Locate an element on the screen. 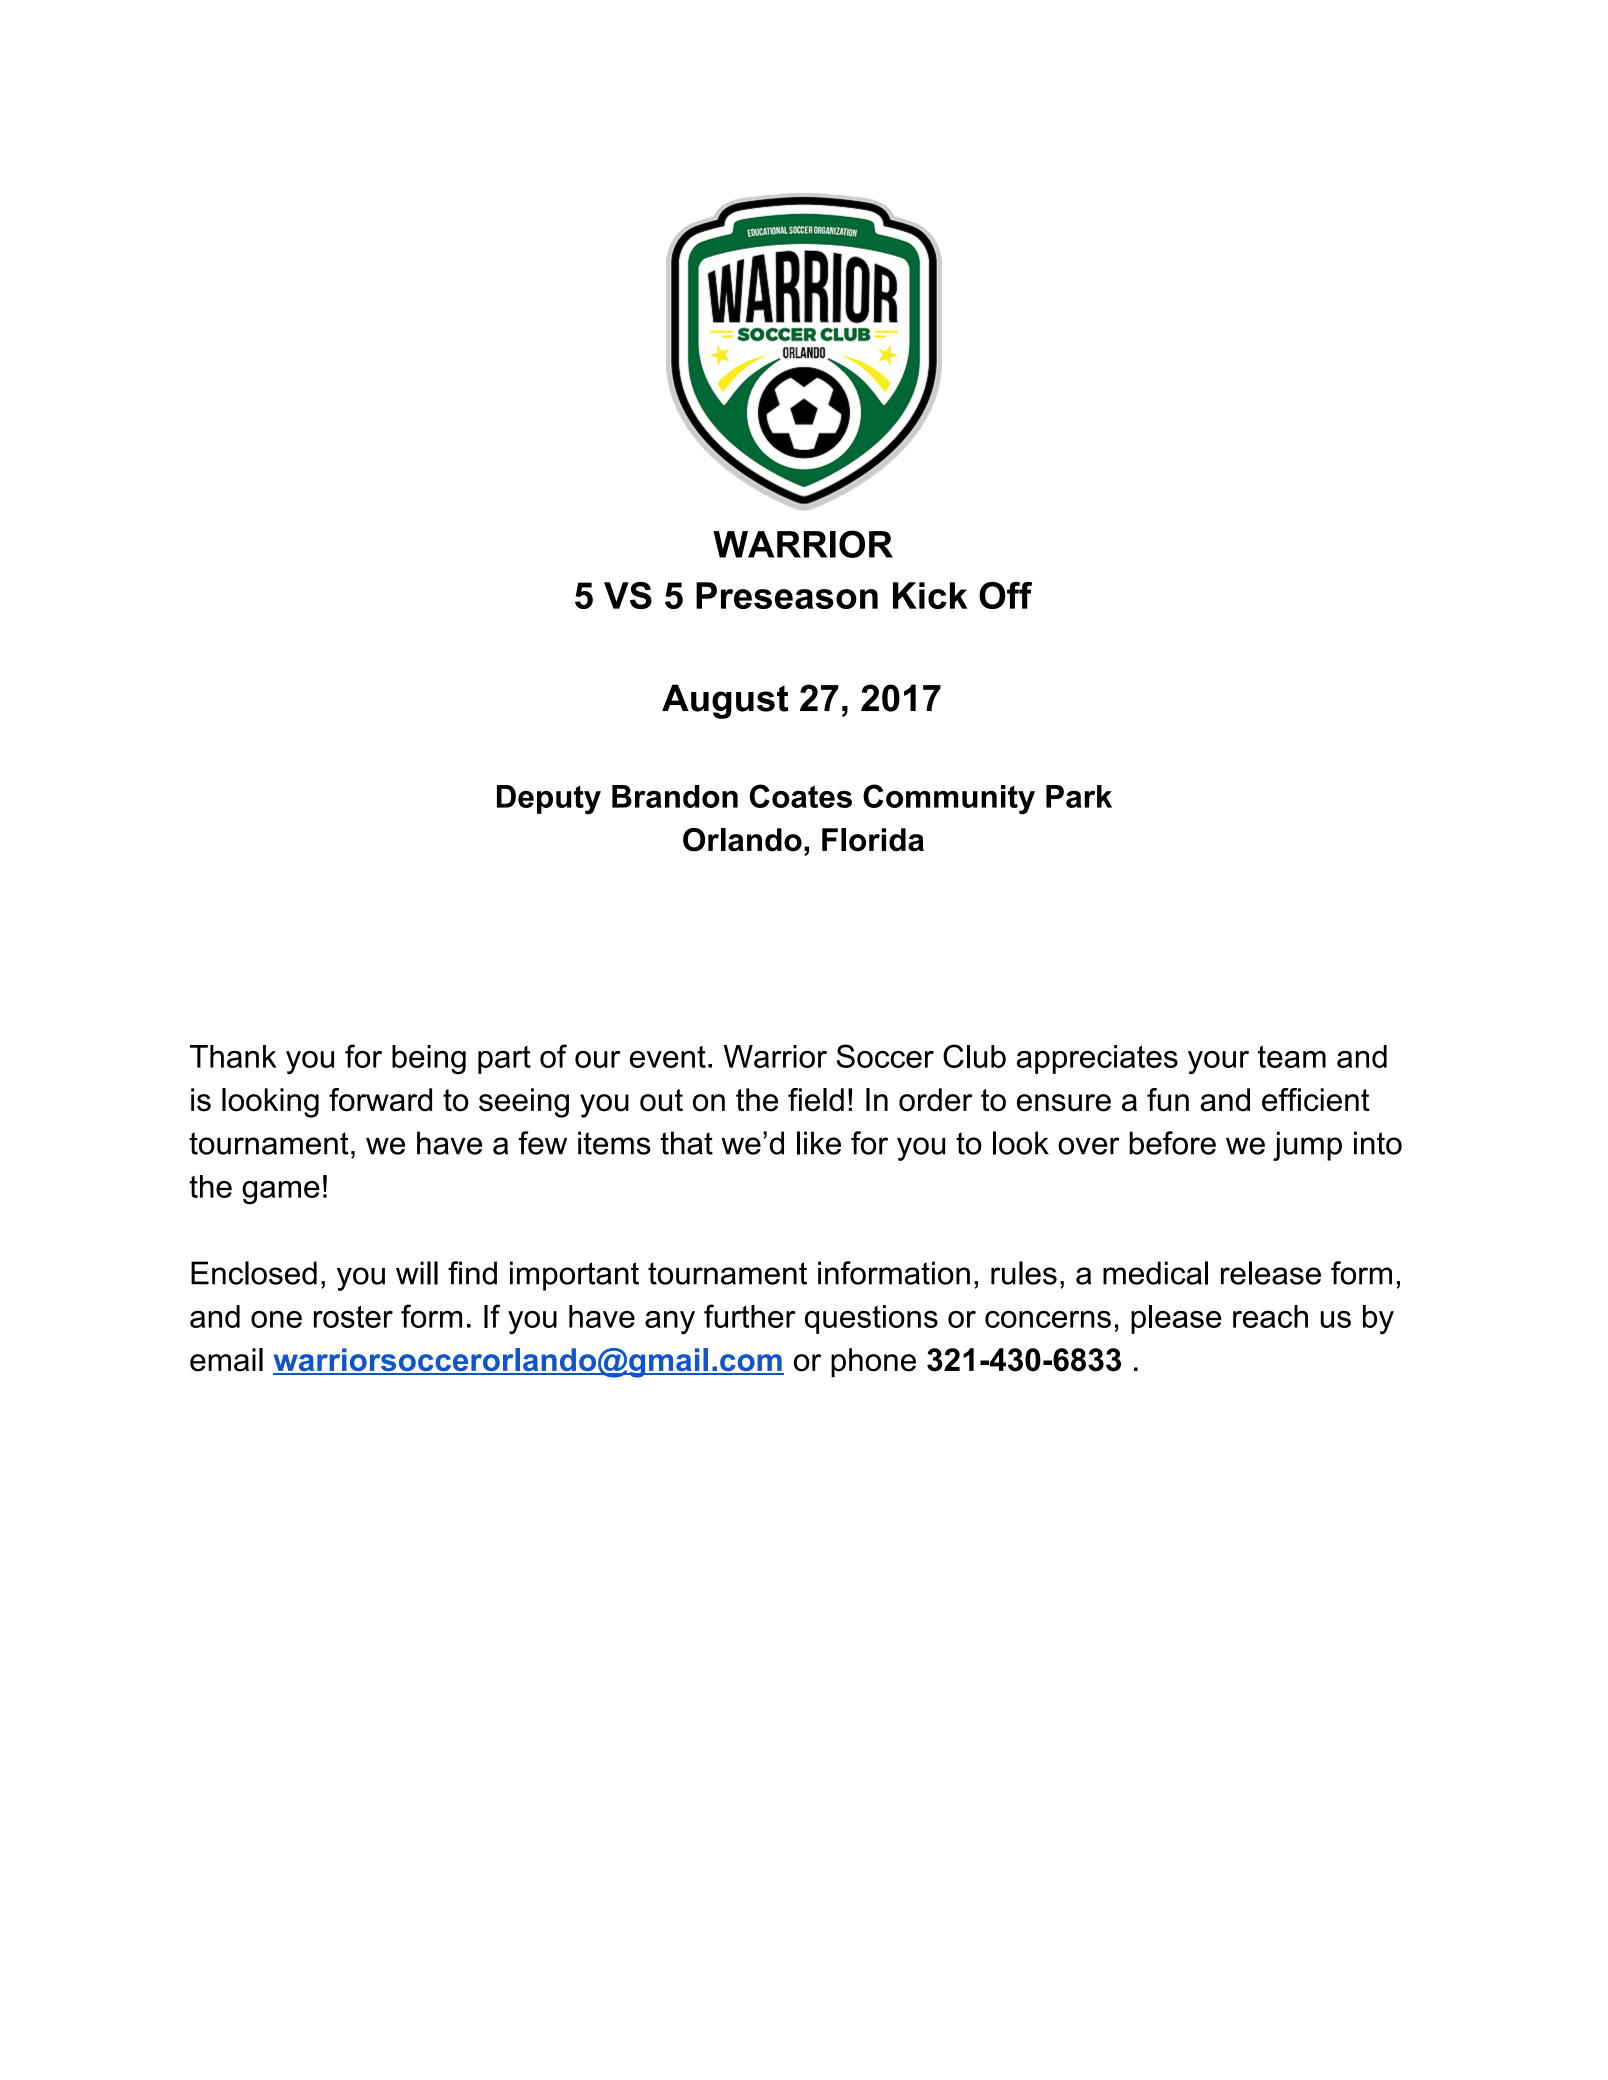  forward is located at coordinates (380, 1100).
